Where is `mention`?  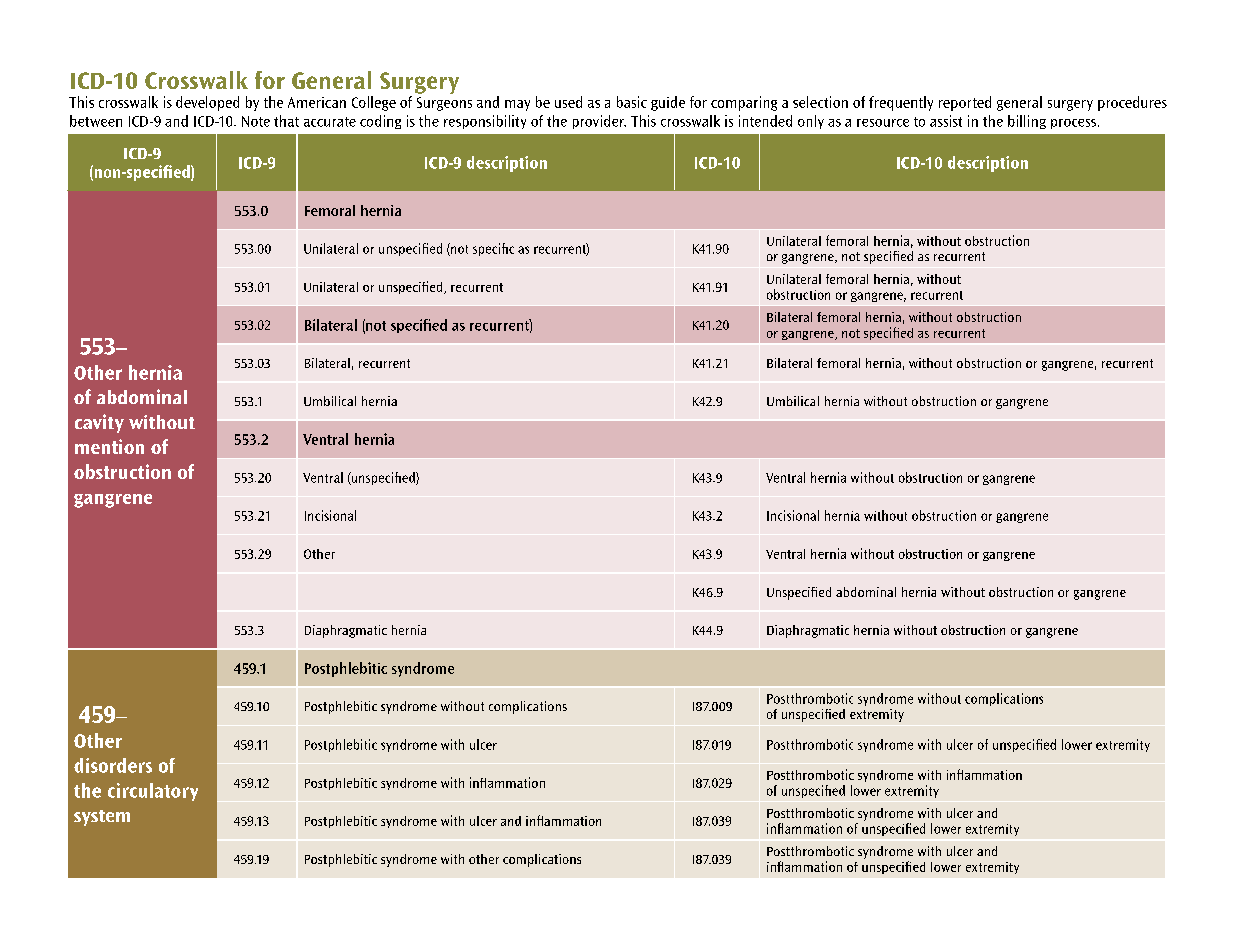
mention is located at coordinates (109, 446).
